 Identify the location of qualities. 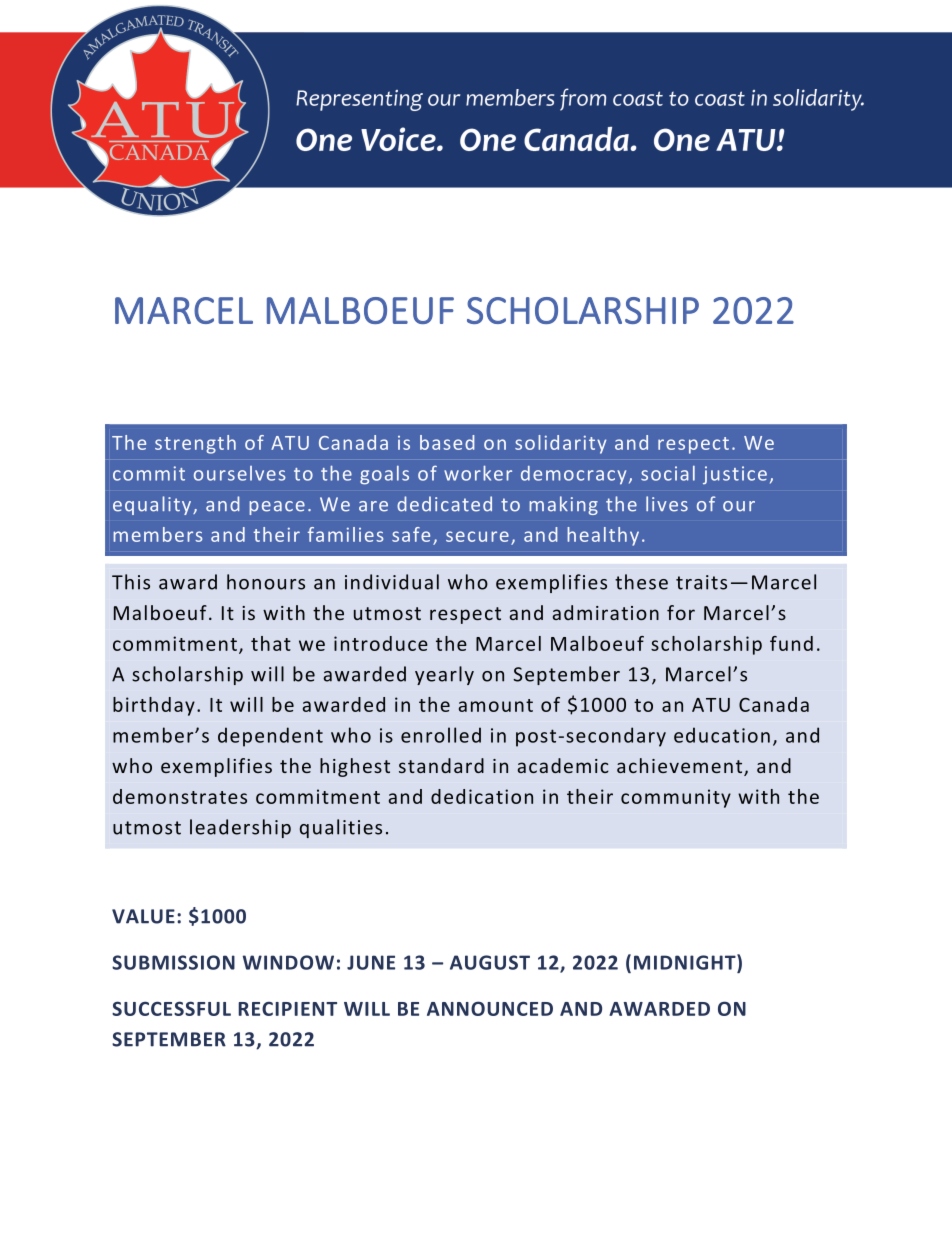
(341, 828).
